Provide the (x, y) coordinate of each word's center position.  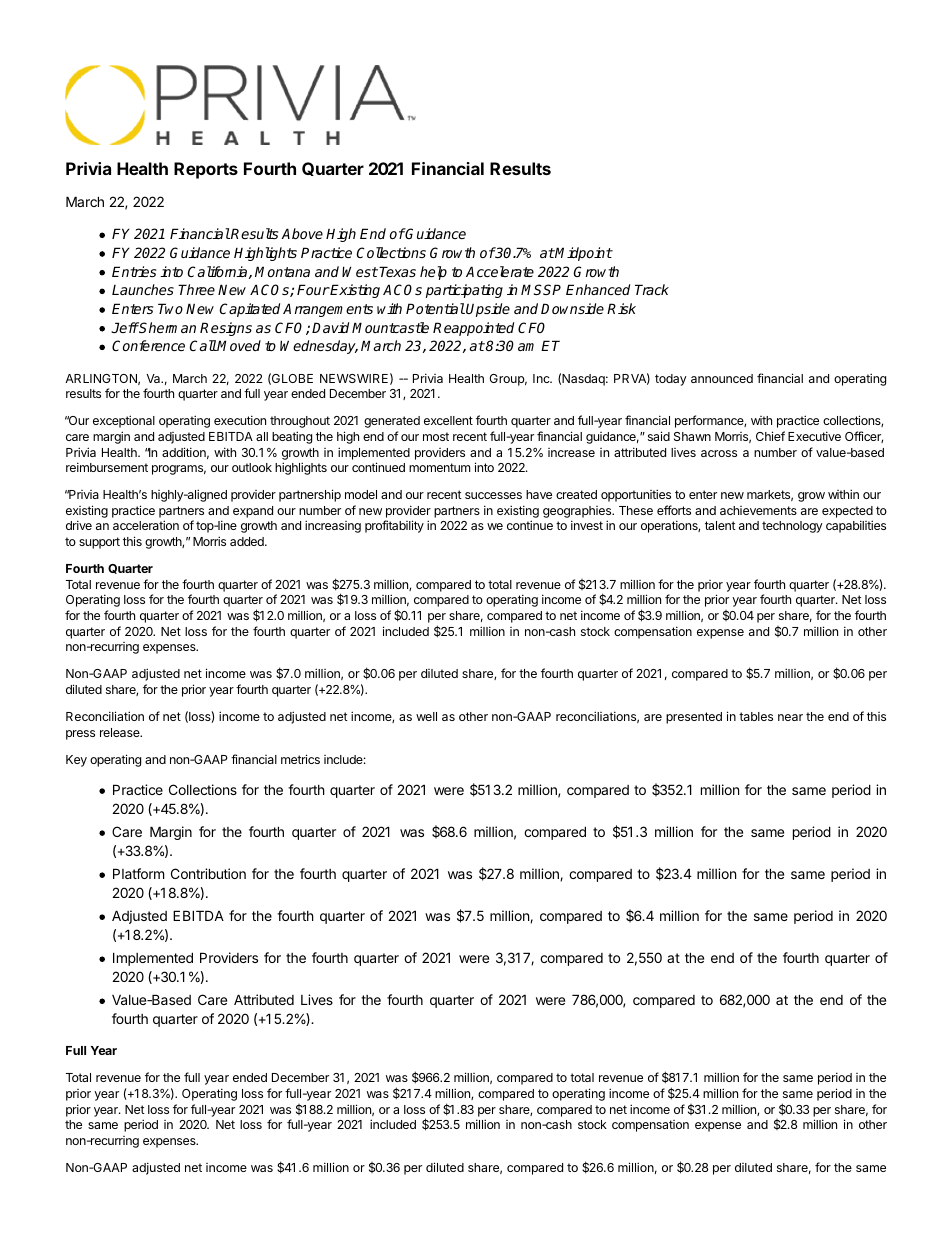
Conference (148, 345)
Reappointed (473, 329)
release (121, 732)
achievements (758, 510)
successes (493, 495)
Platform (138, 873)
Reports (206, 170)
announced (722, 378)
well (426, 716)
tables (756, 716)
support (99, 543)
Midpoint (583, 254)
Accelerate (500, 271)
